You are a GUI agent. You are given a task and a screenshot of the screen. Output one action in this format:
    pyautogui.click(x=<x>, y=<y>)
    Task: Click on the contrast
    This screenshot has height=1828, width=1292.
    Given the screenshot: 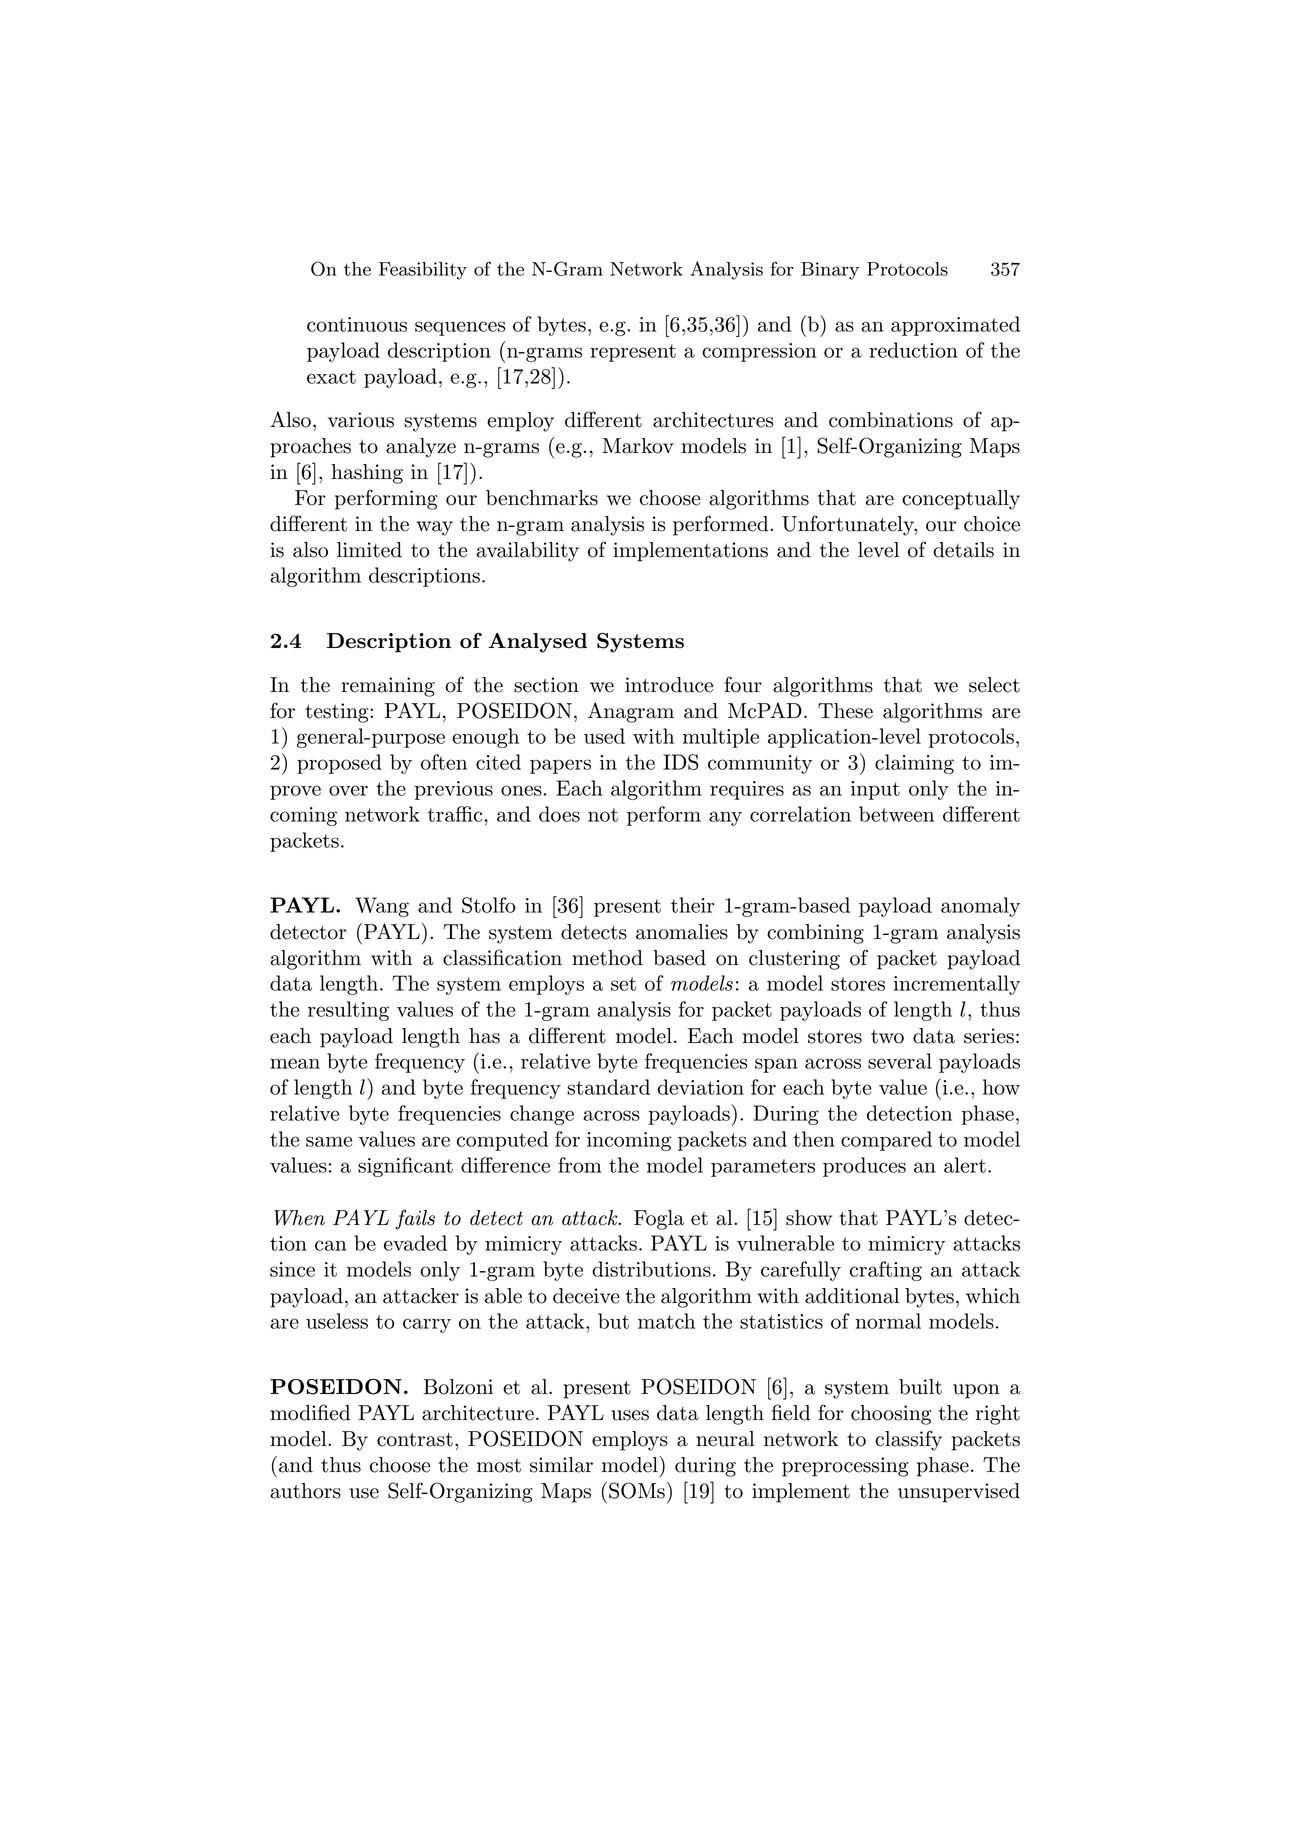 What is the action you would take?
    pyautogui.click(x=415, y=1440)
